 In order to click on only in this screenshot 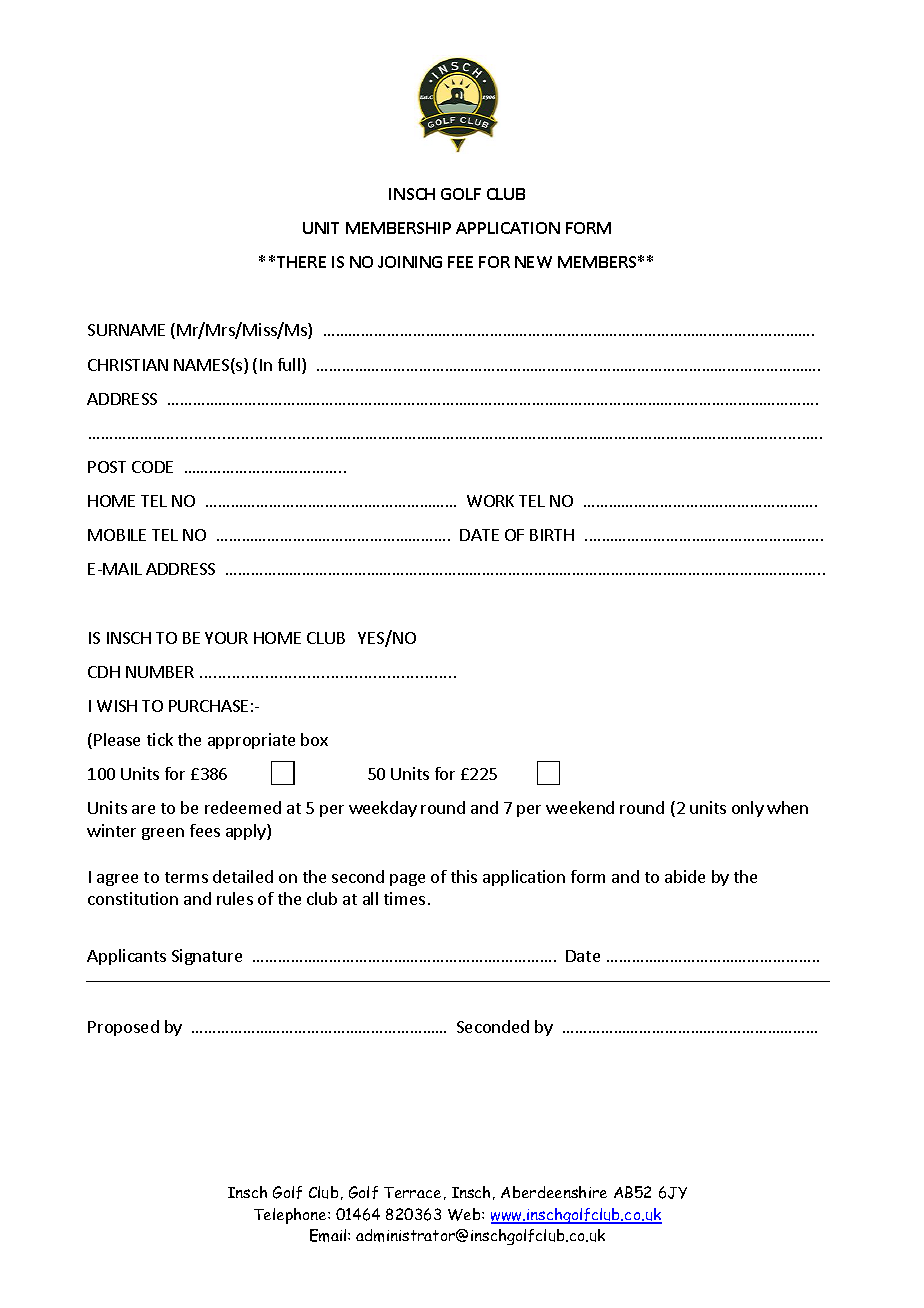, I will do `click(748, 809)`.
